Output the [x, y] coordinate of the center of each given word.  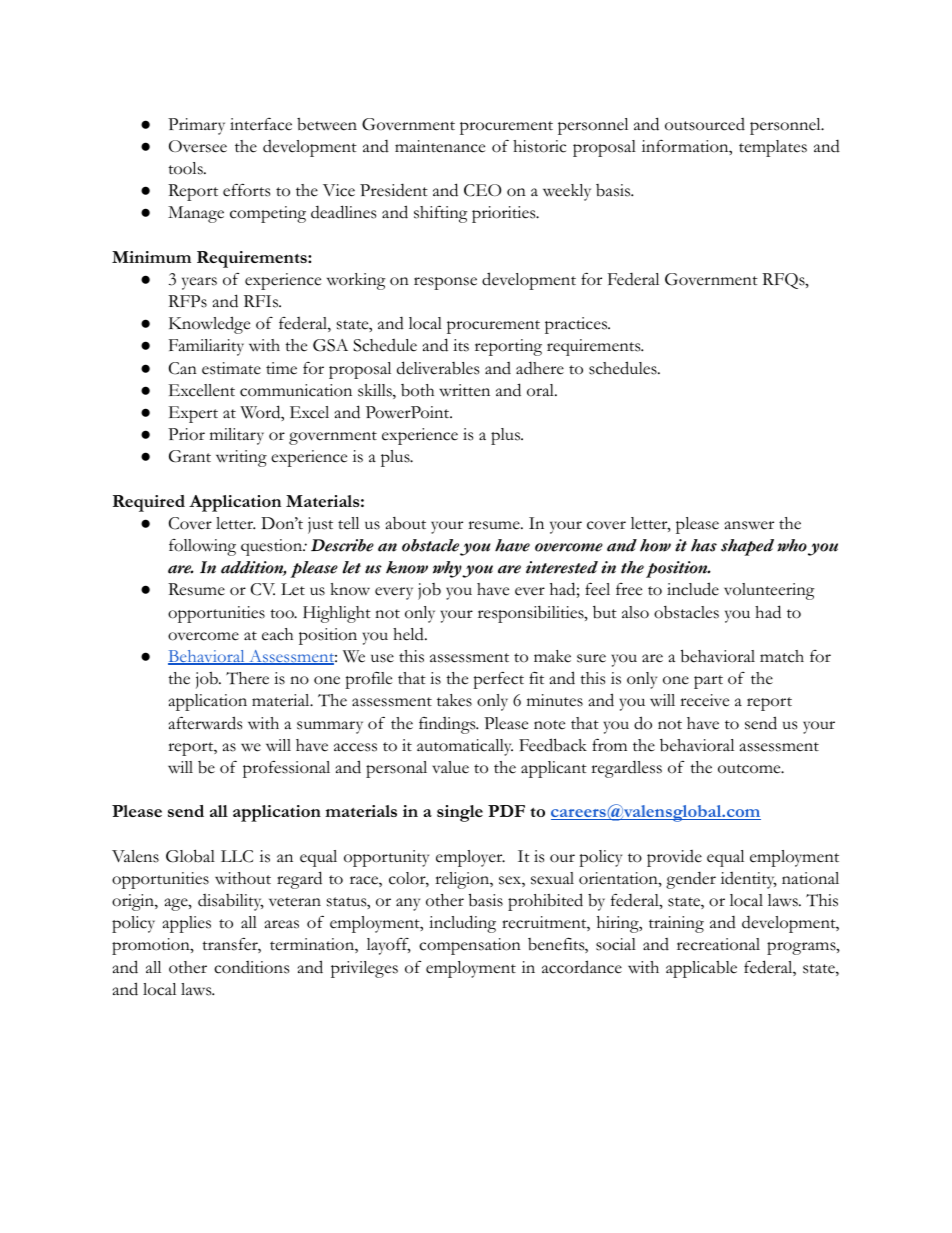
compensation [470, 946]
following [202, 547]
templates [773, 148]
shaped [747, 547]
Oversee [198, 146]
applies [187, 924]
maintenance [440, 146]
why [448, 569]
